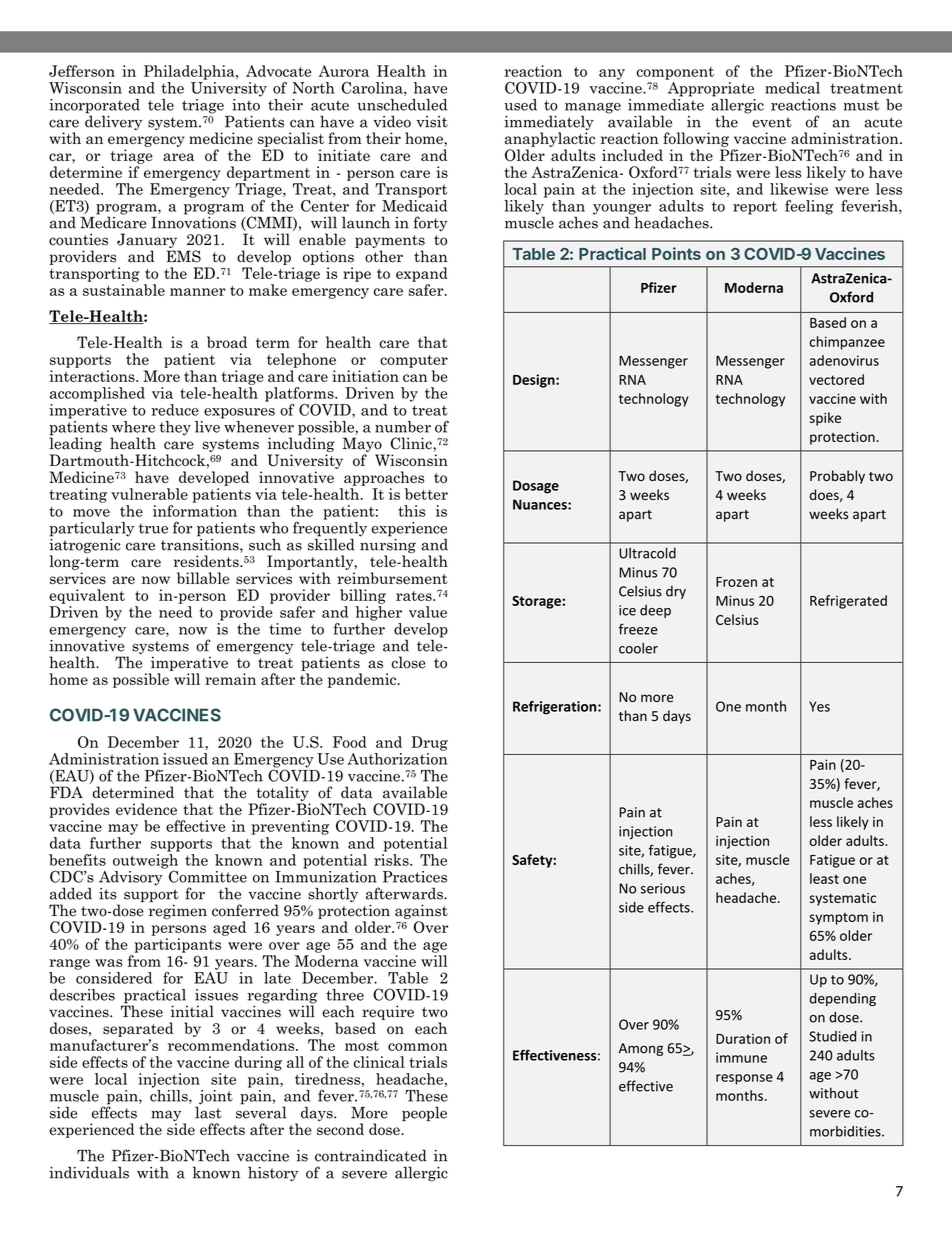 This document has height=1233, width=952. I want to click on expand, so click(422, 274).
